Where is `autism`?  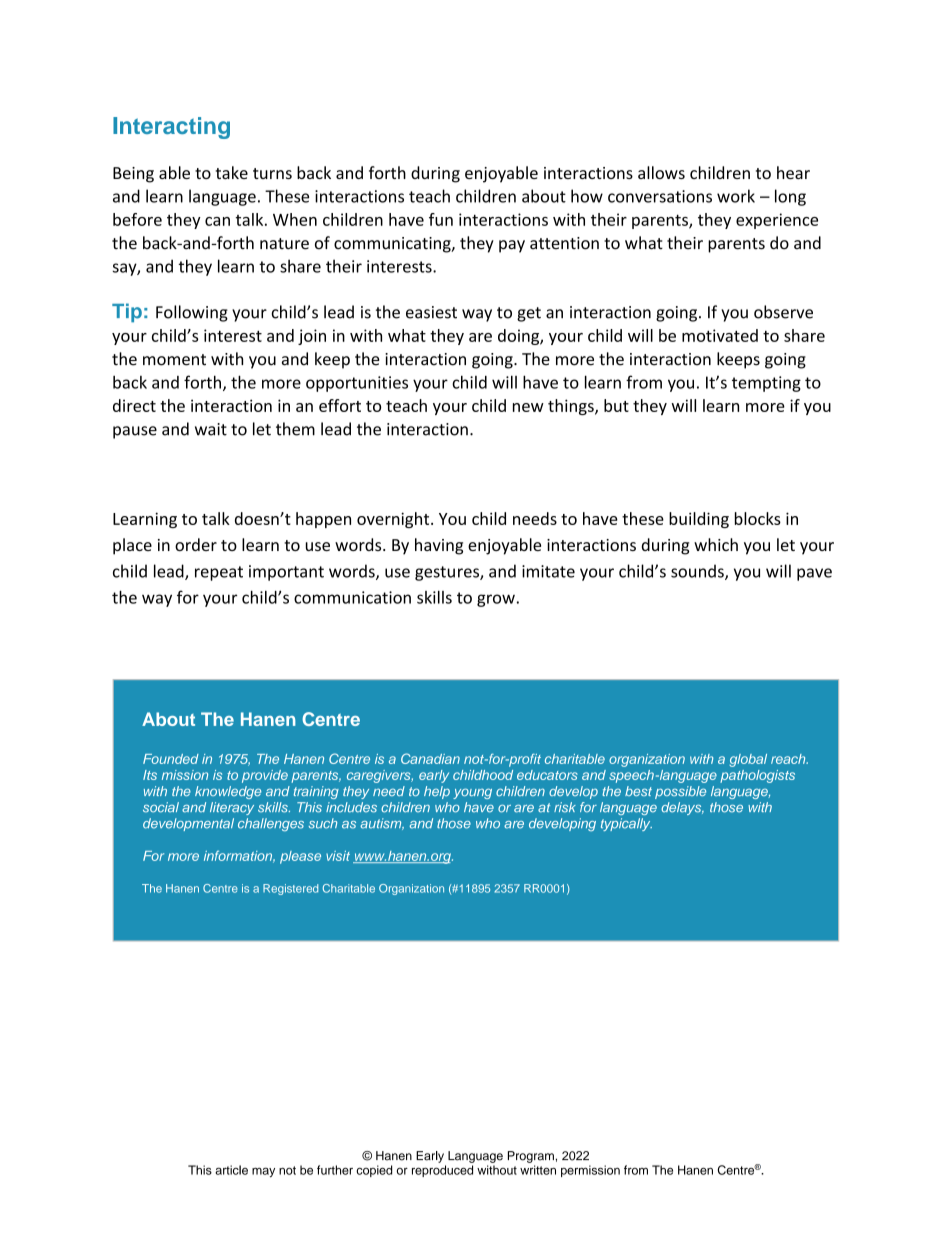 autism is located at coordinates (382, 824).
